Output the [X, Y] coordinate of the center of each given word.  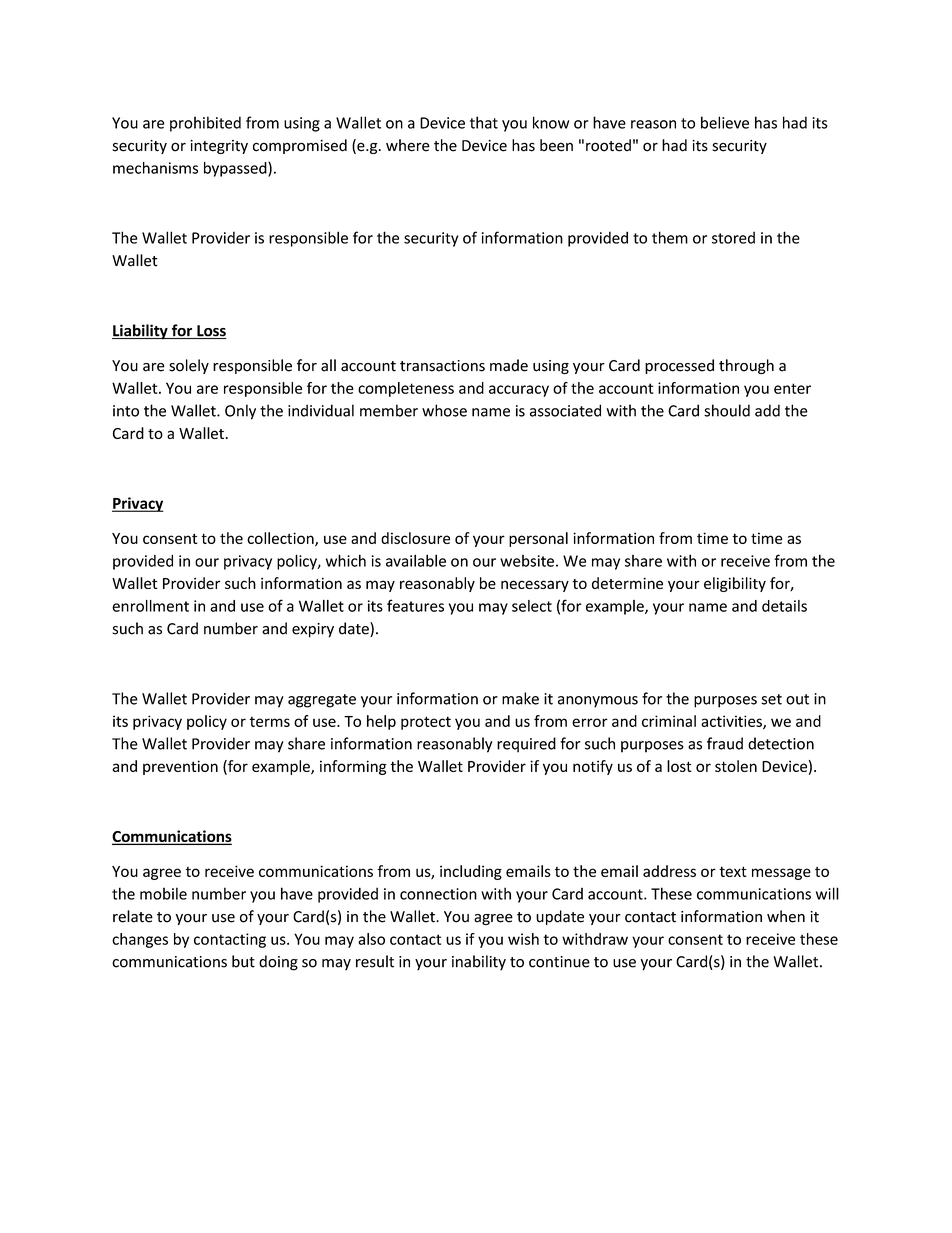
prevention [180, 767]
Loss [211, 332]
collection [281, 539]
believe [725, 122]
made [509, 365]
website [527, 561]
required [526, 745]
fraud [725, 743]
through [746, 366]
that [484, 122]
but [243, 961]
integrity [219, 147]
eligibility [735, 584]
